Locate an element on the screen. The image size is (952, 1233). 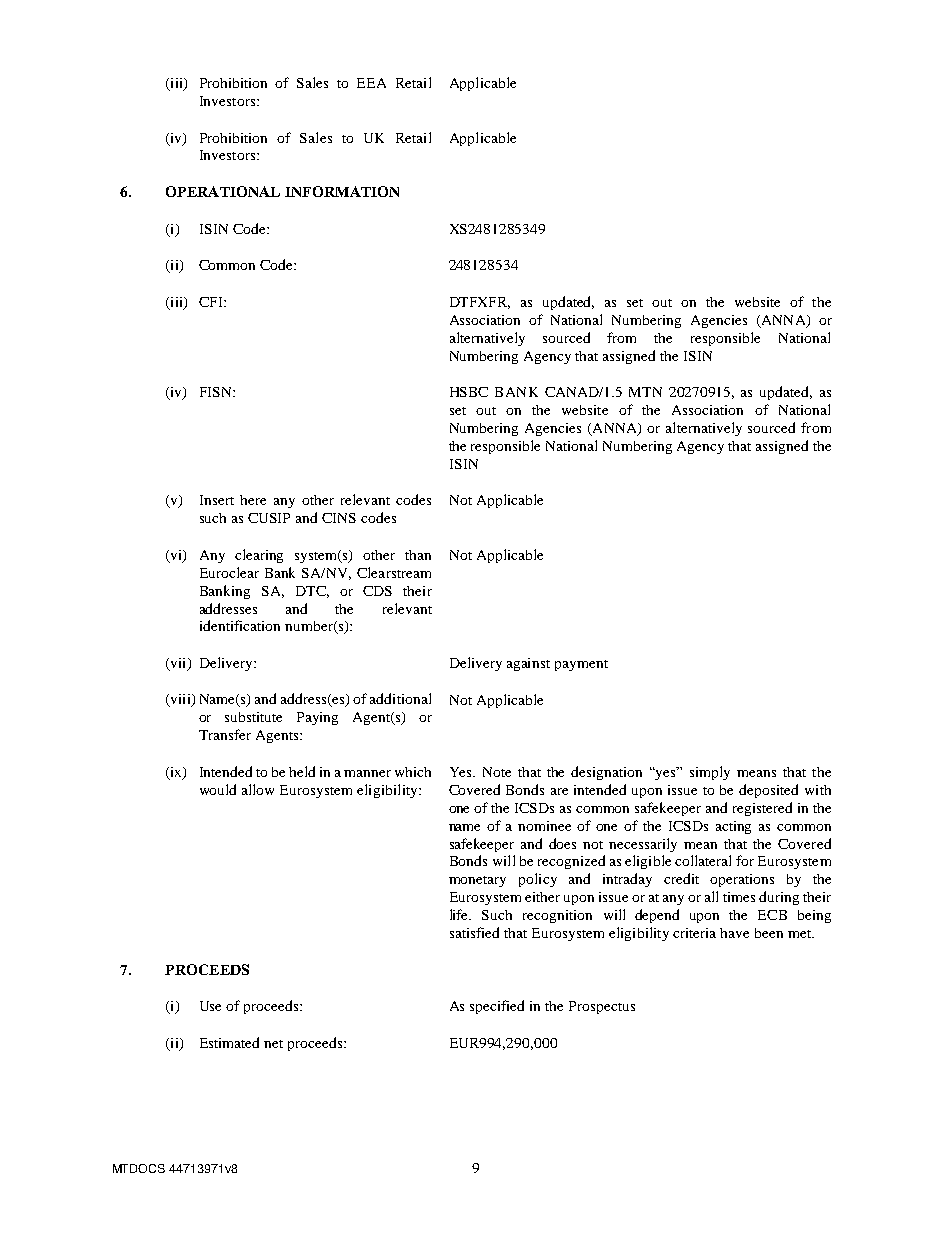
specified is located at coordinates (497, 1007).
